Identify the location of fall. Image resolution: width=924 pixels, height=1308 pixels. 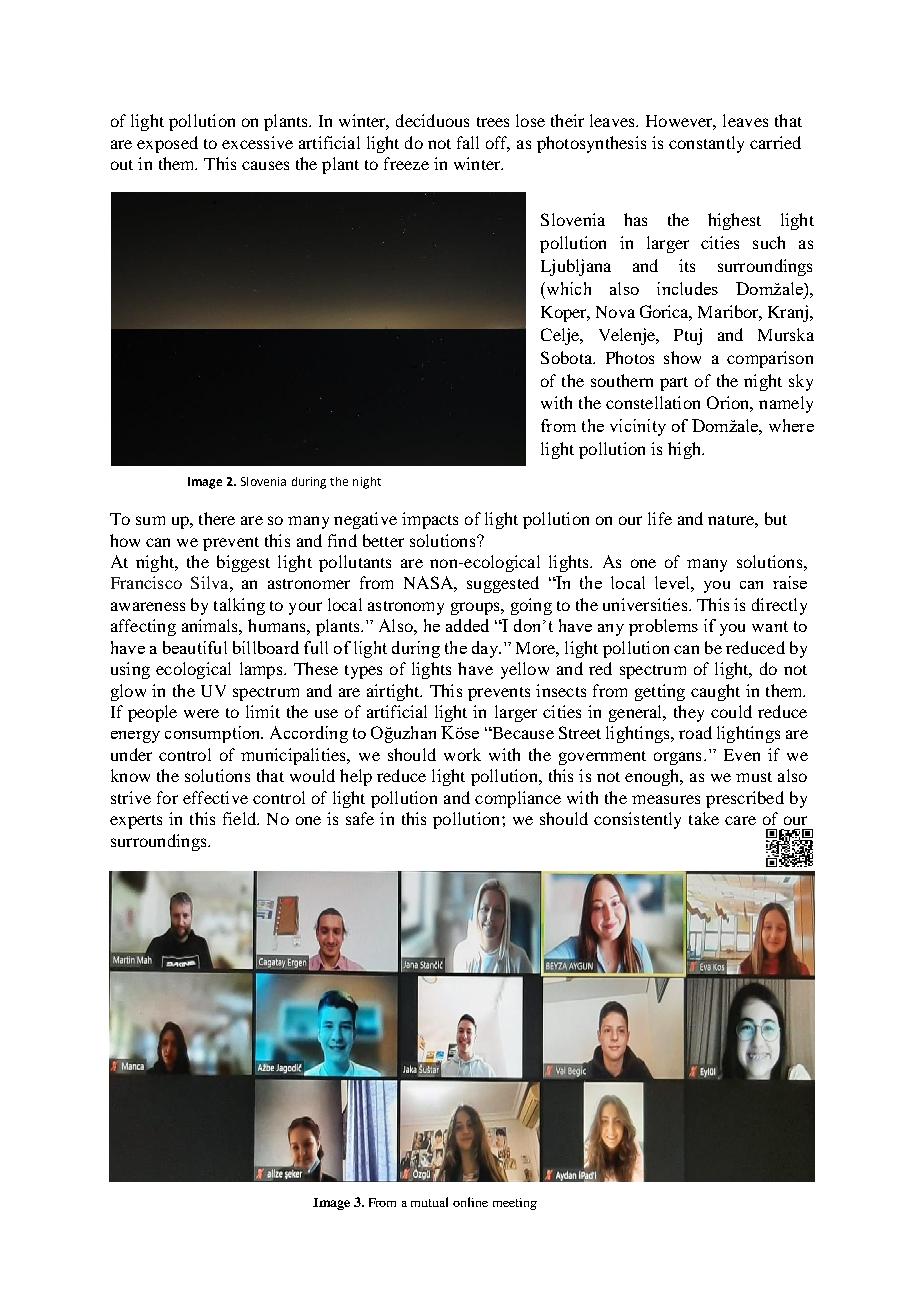
(468, 142).
